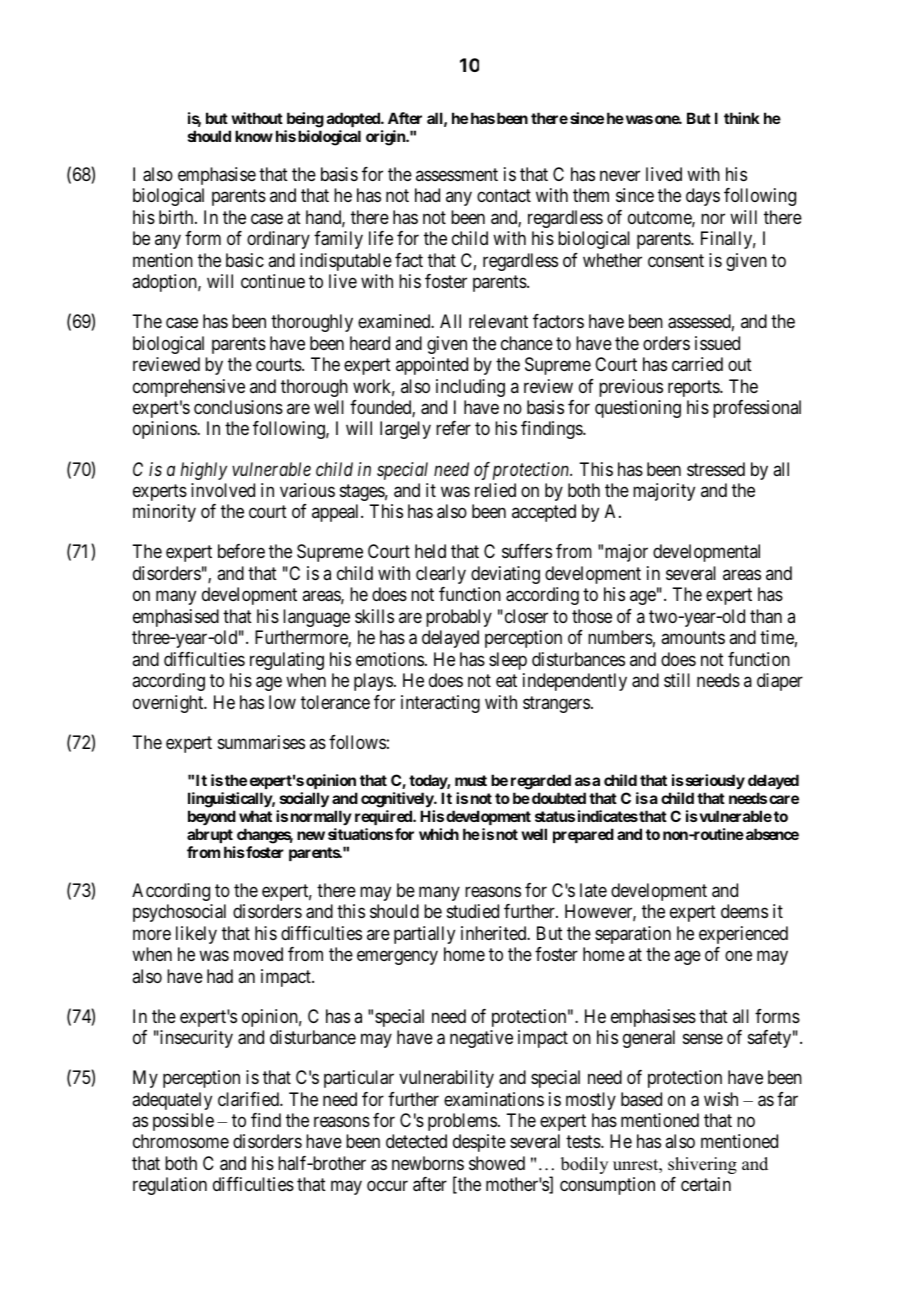 The height and width of the screenshot is (1308, 924). What do you see at coordinates (508, 661) in the screenshot?
I see `sleep` at bounding box center [508, 661].
